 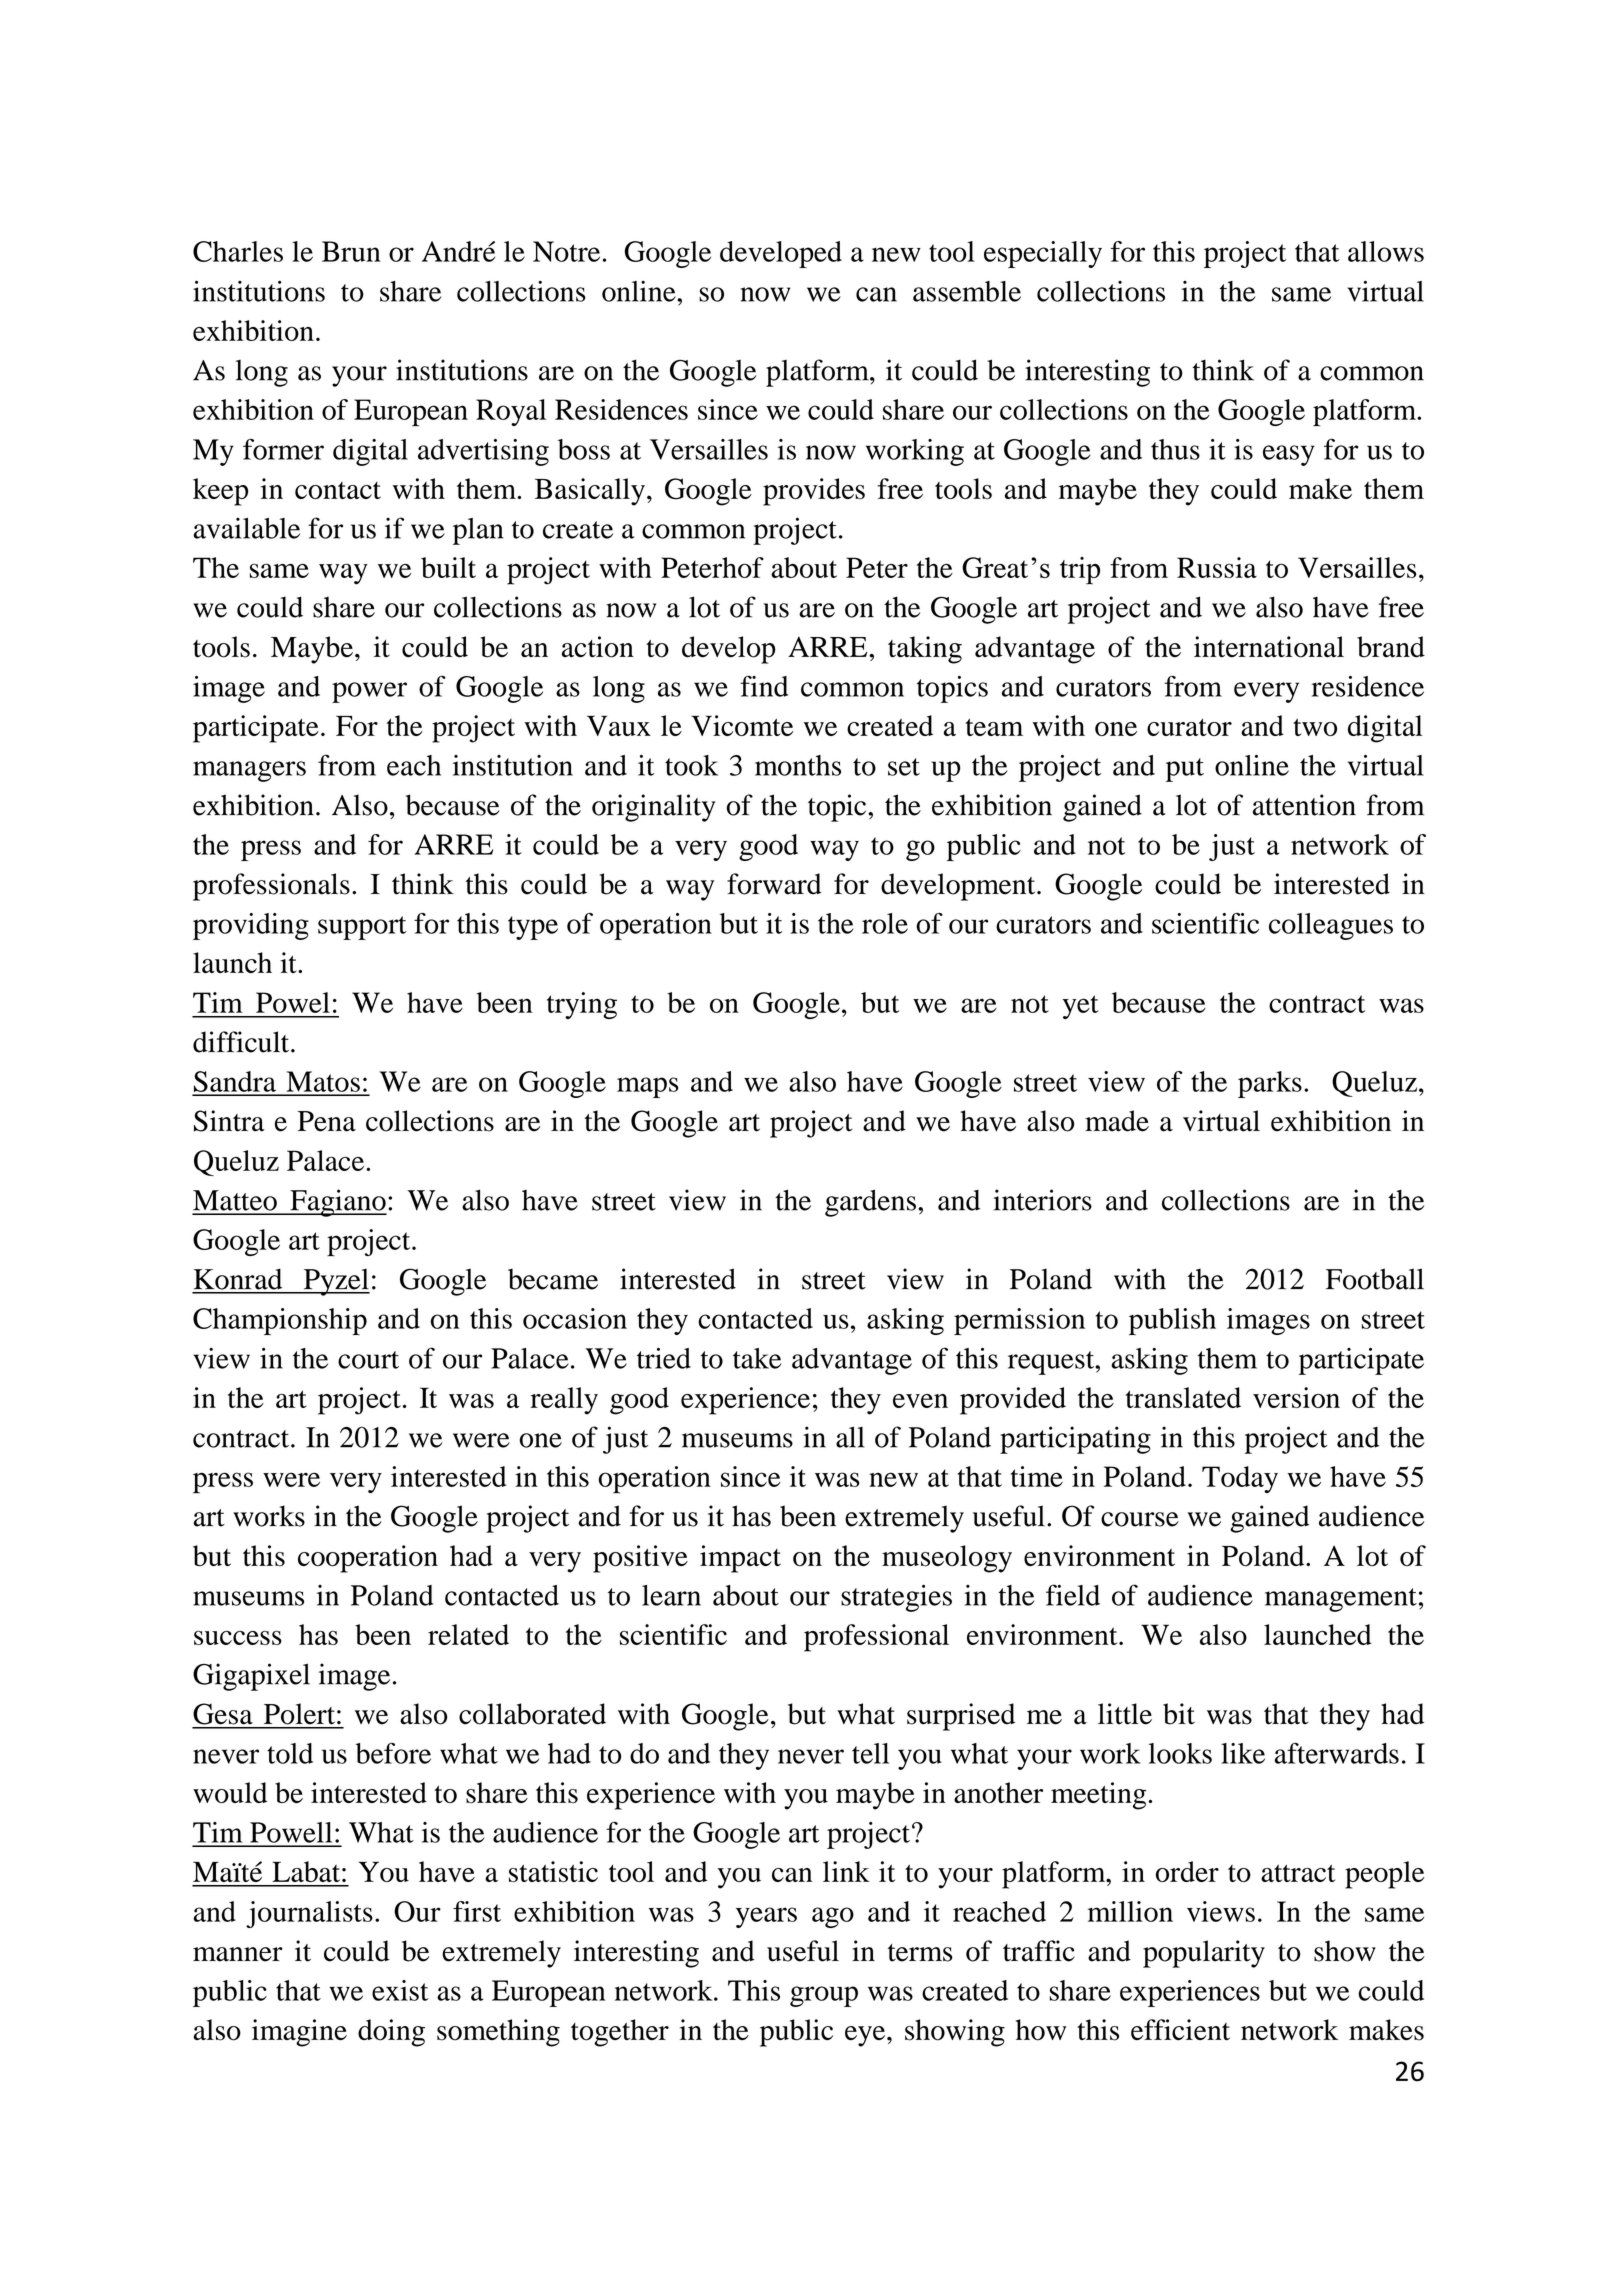 I want to click on related, so click(x=468, y=1634).
